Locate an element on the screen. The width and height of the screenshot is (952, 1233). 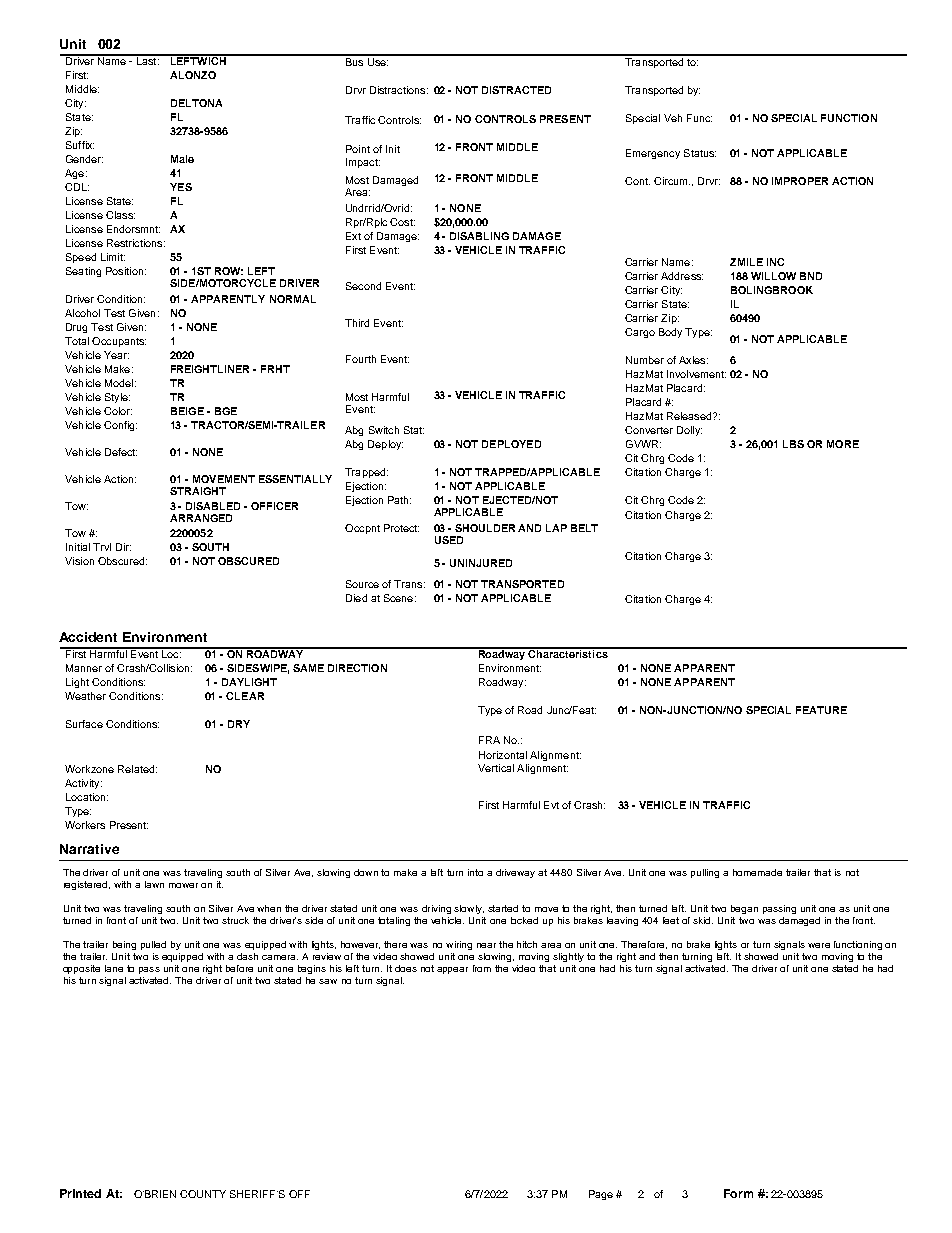
Page is located at coordinates (601, 1195).
